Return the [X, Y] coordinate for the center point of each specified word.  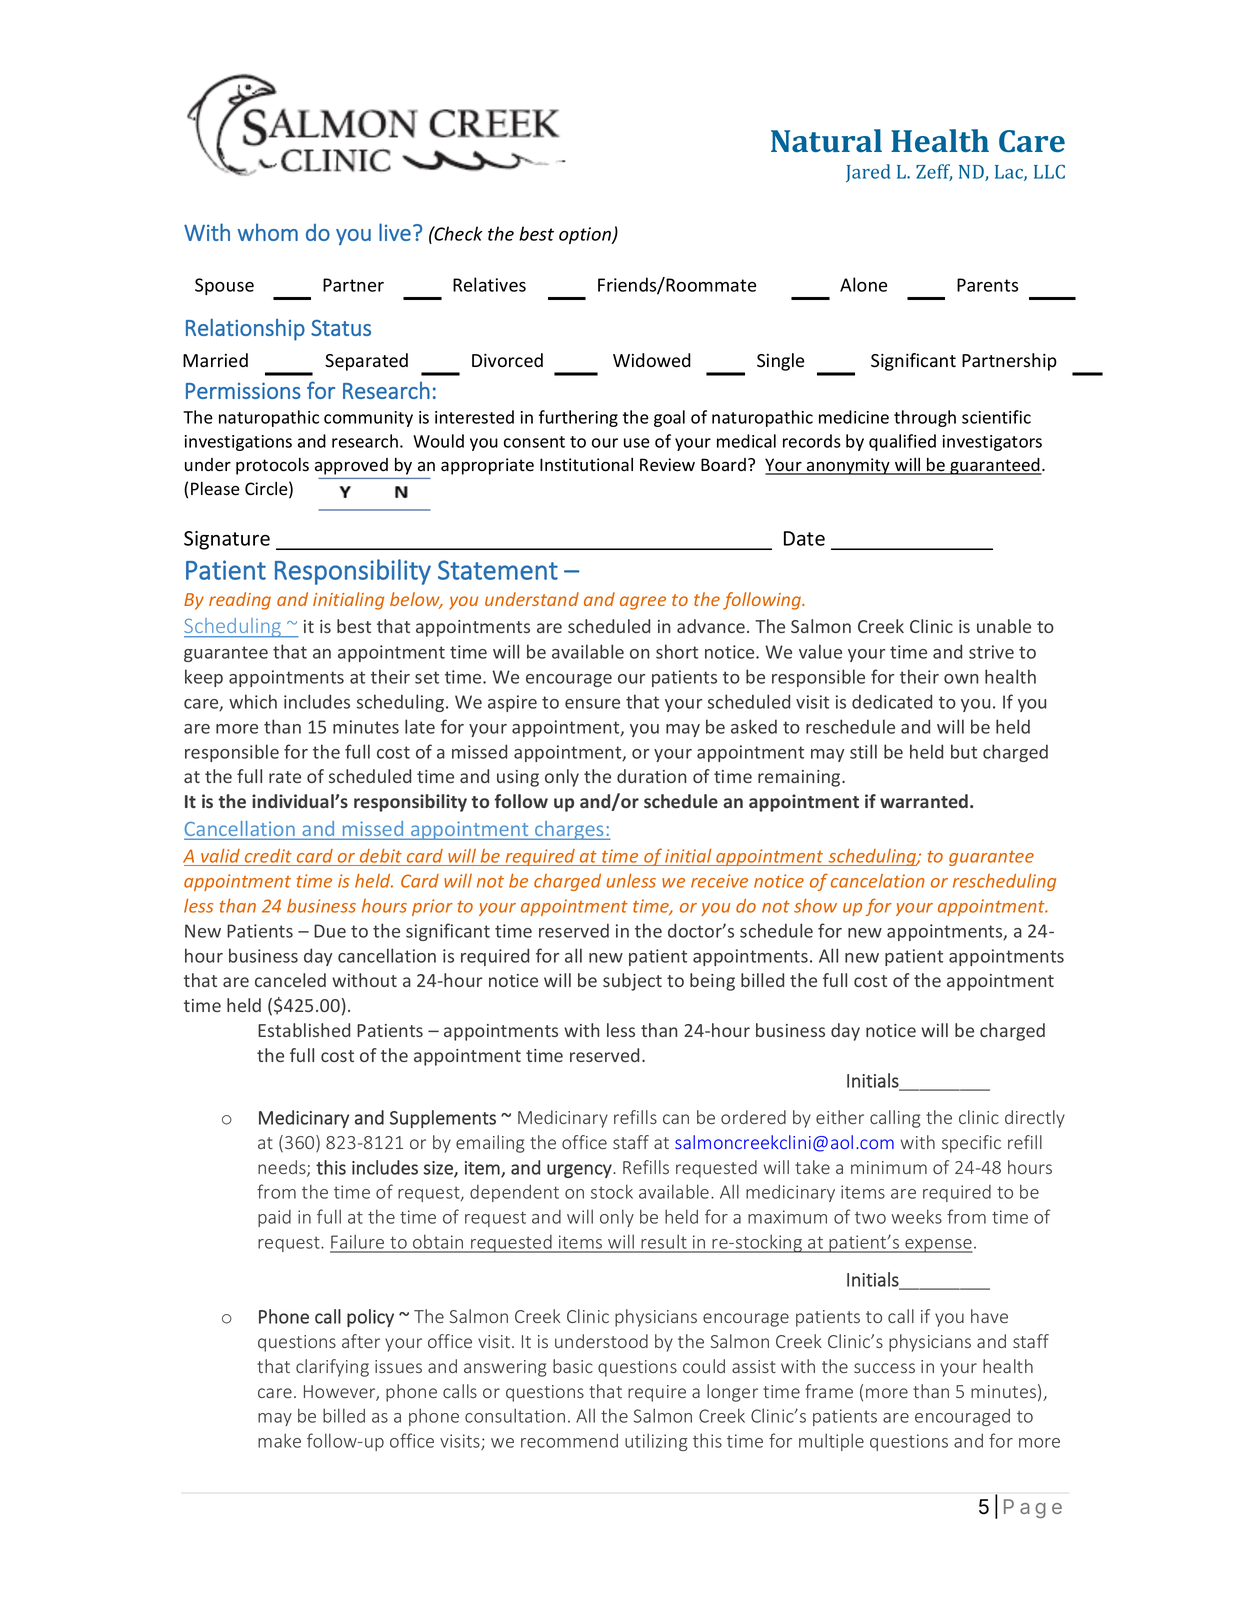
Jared [868, 173]
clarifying [332, 1368]
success [884, 1368]
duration [651, 776]
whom [268, 232]
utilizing [656, 1442]
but [964, 751]
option [586, 235]
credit [268, 856]
